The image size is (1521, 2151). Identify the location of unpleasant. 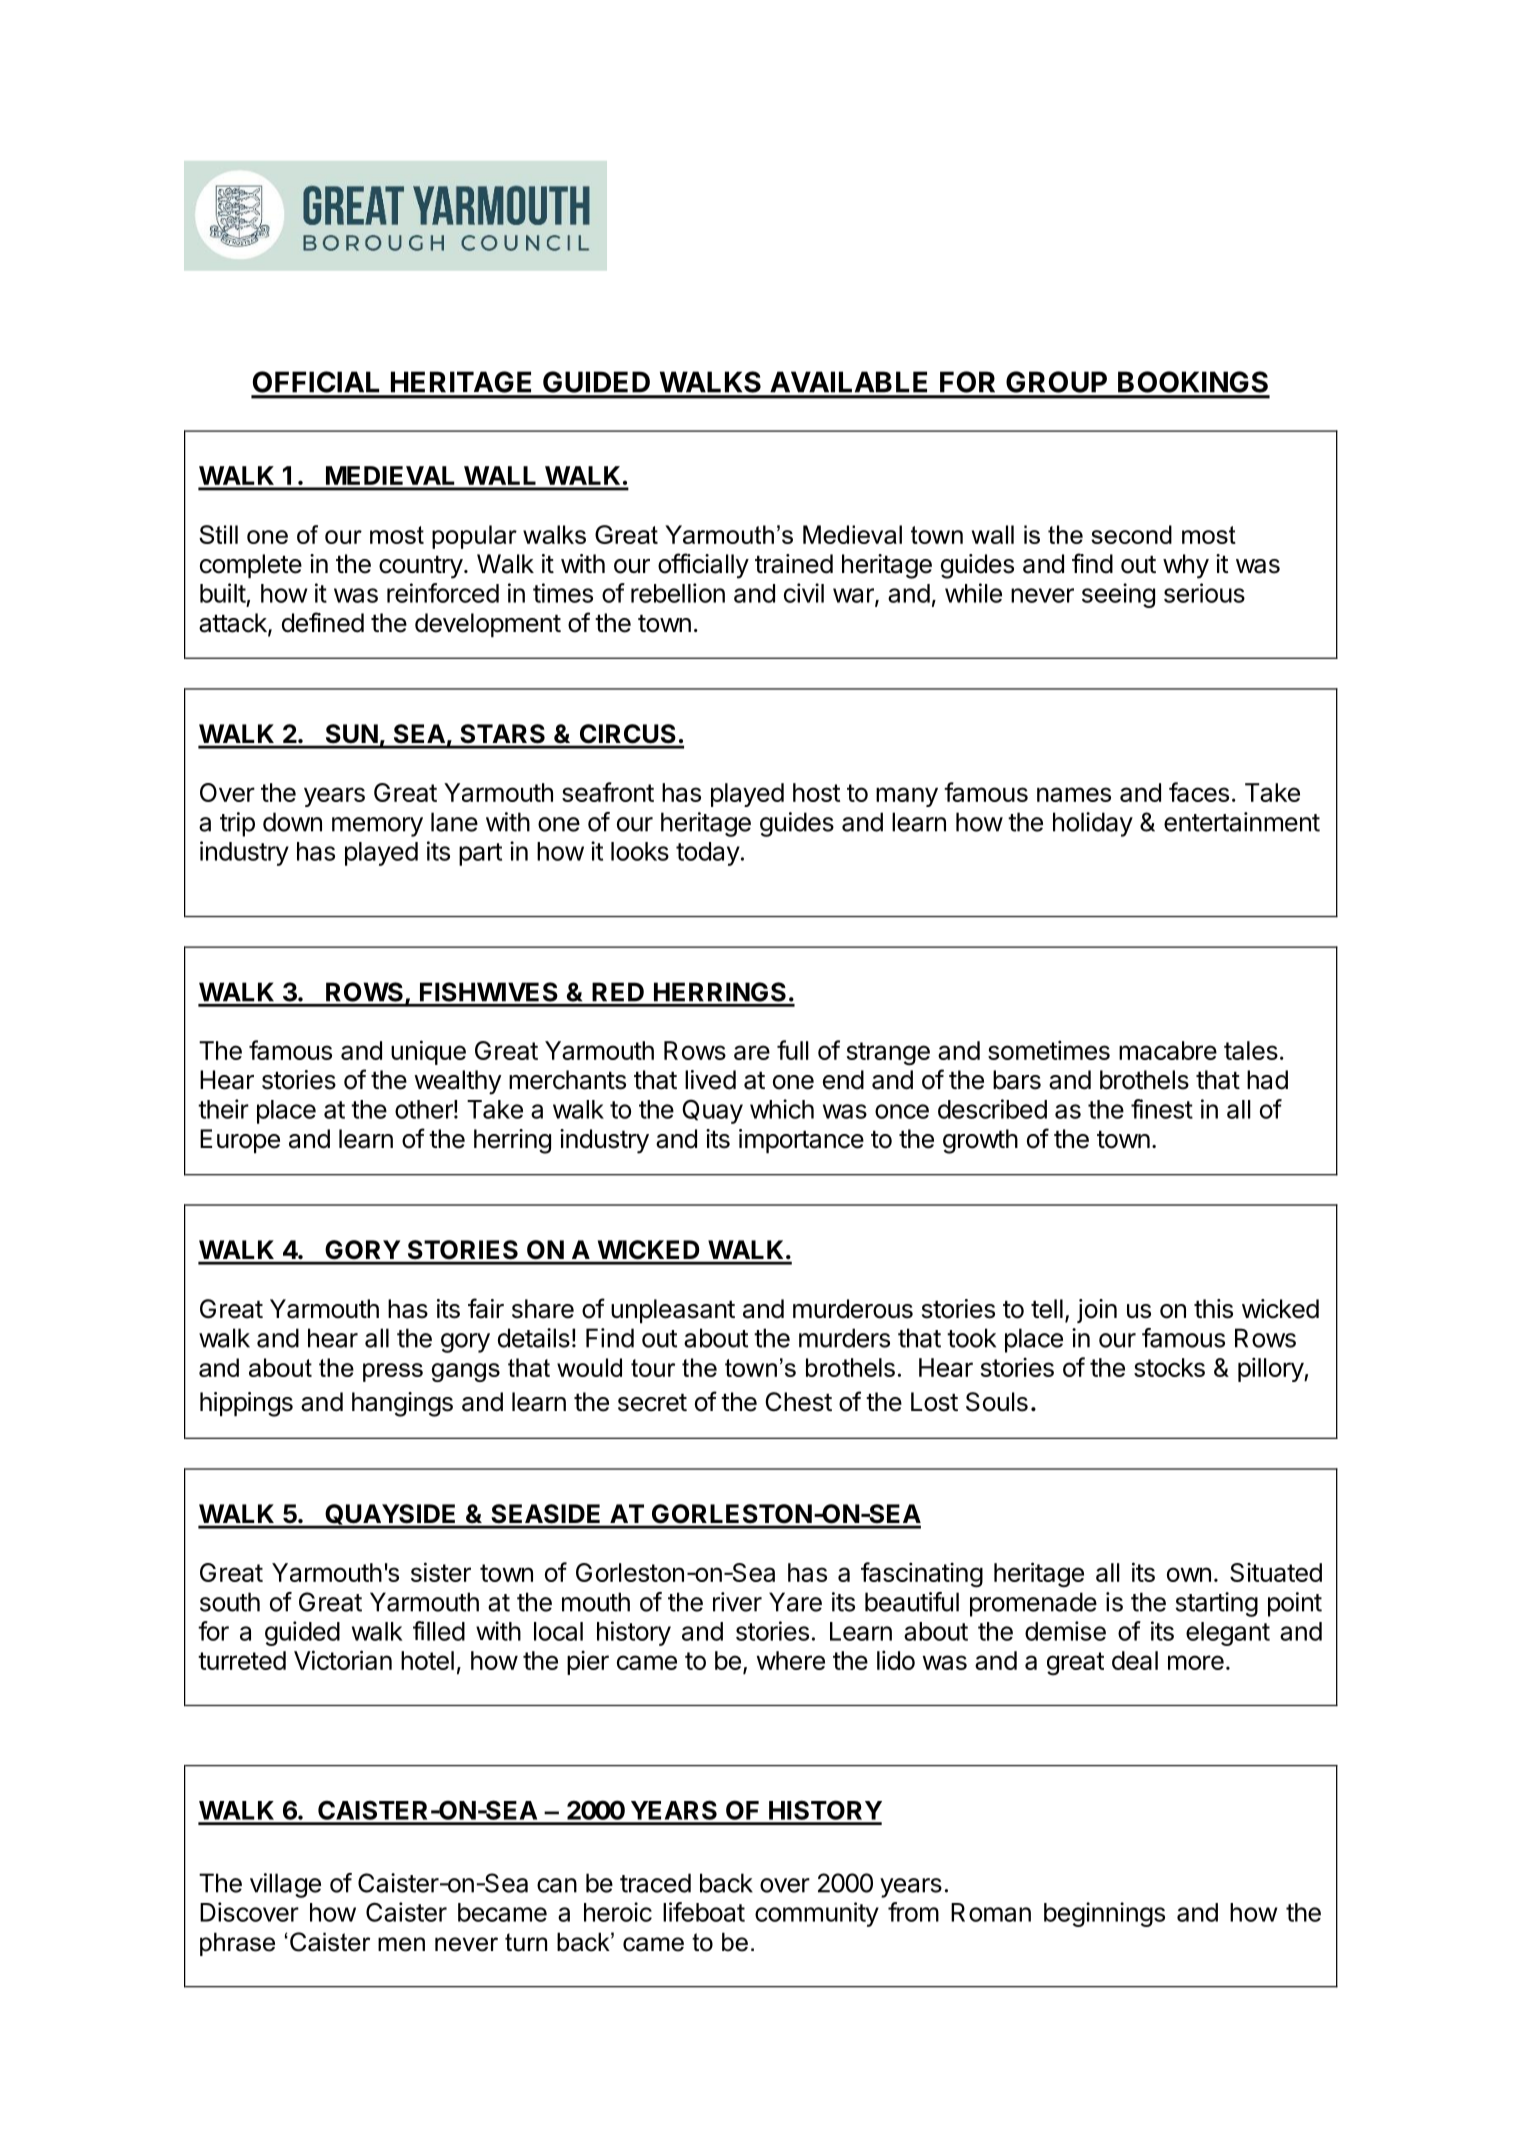
(673, 1311).
